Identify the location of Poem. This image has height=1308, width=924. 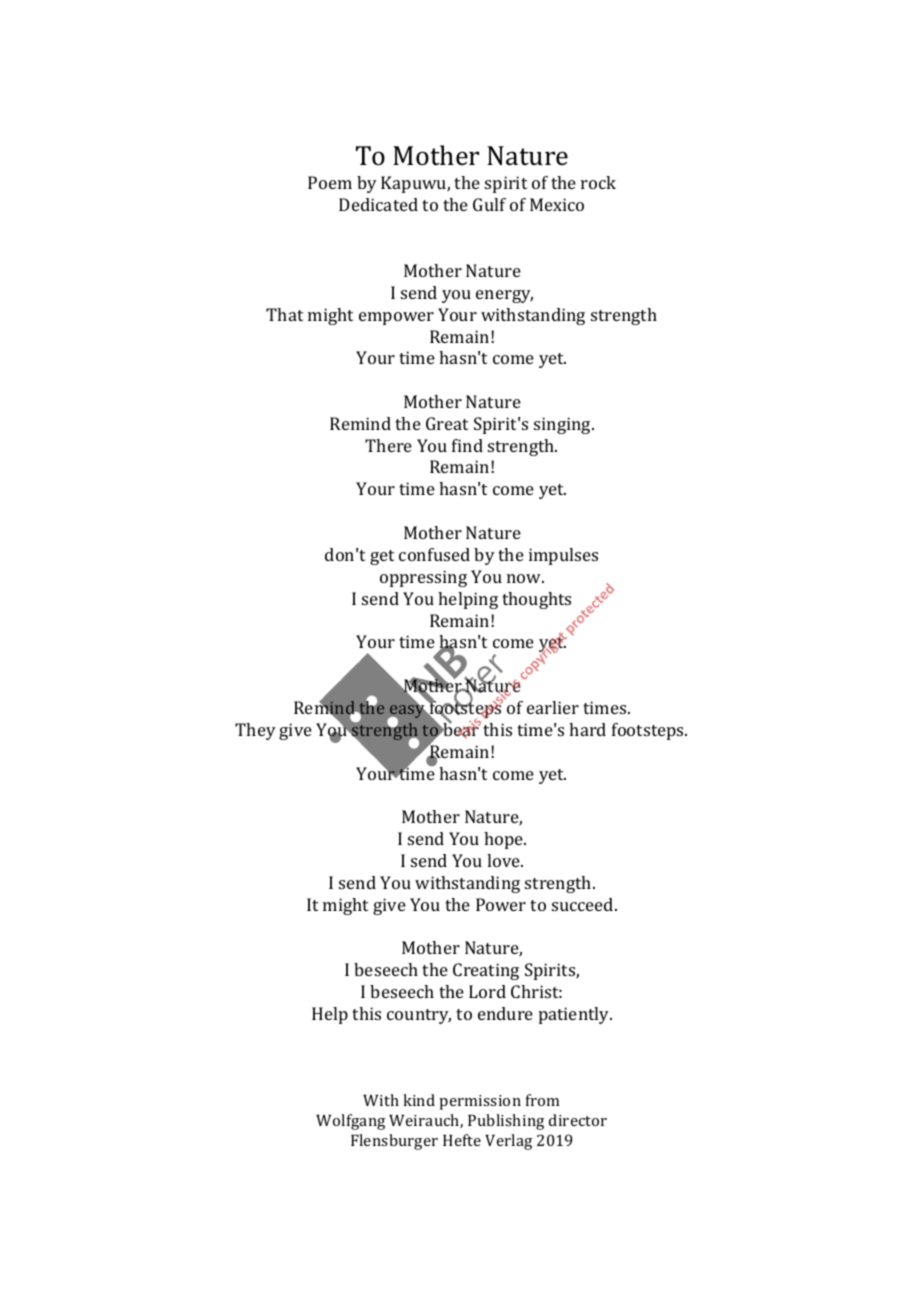
(330, 182).
